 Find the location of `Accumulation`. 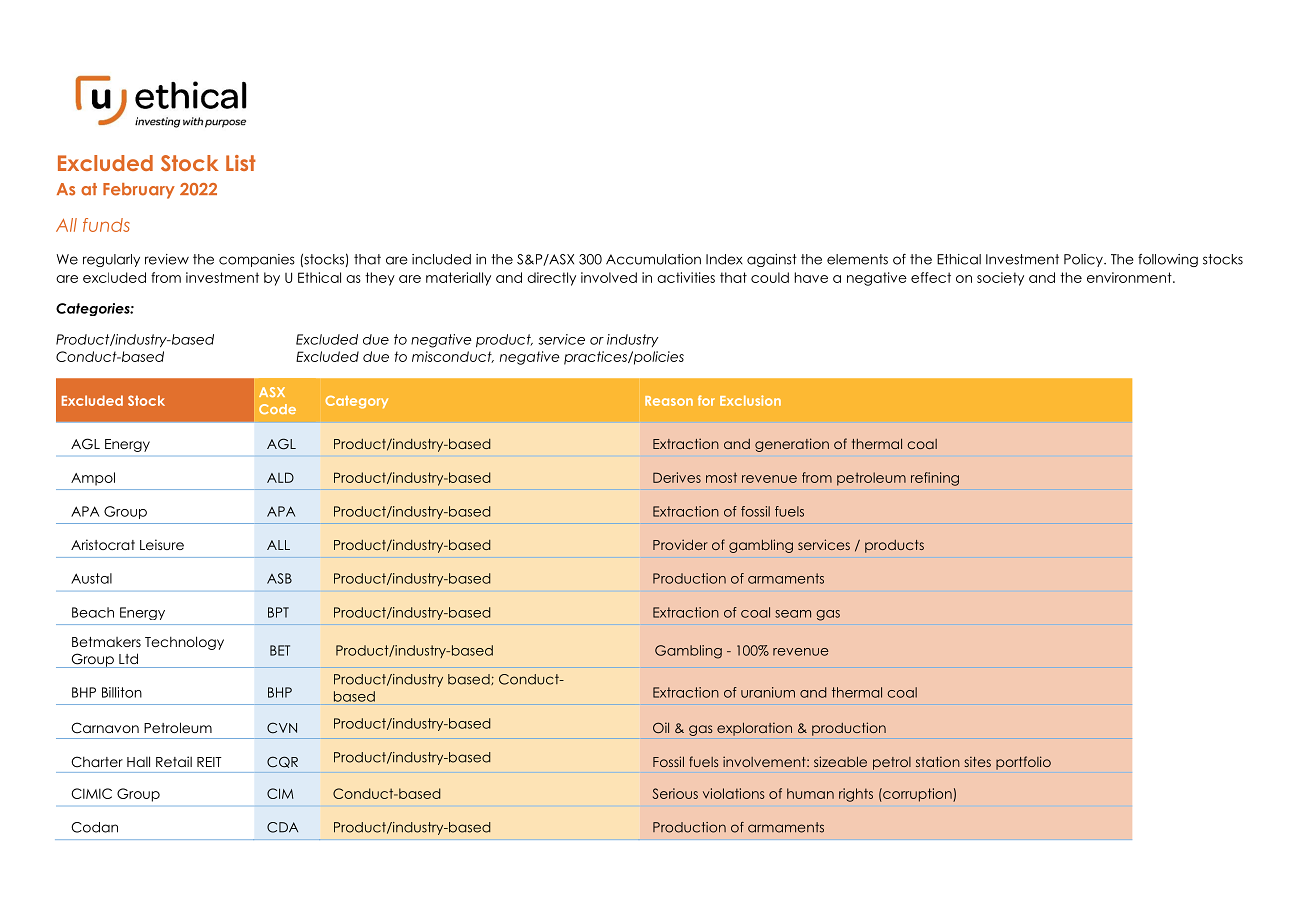

Accumulation is located at coordinates (653, 259).
